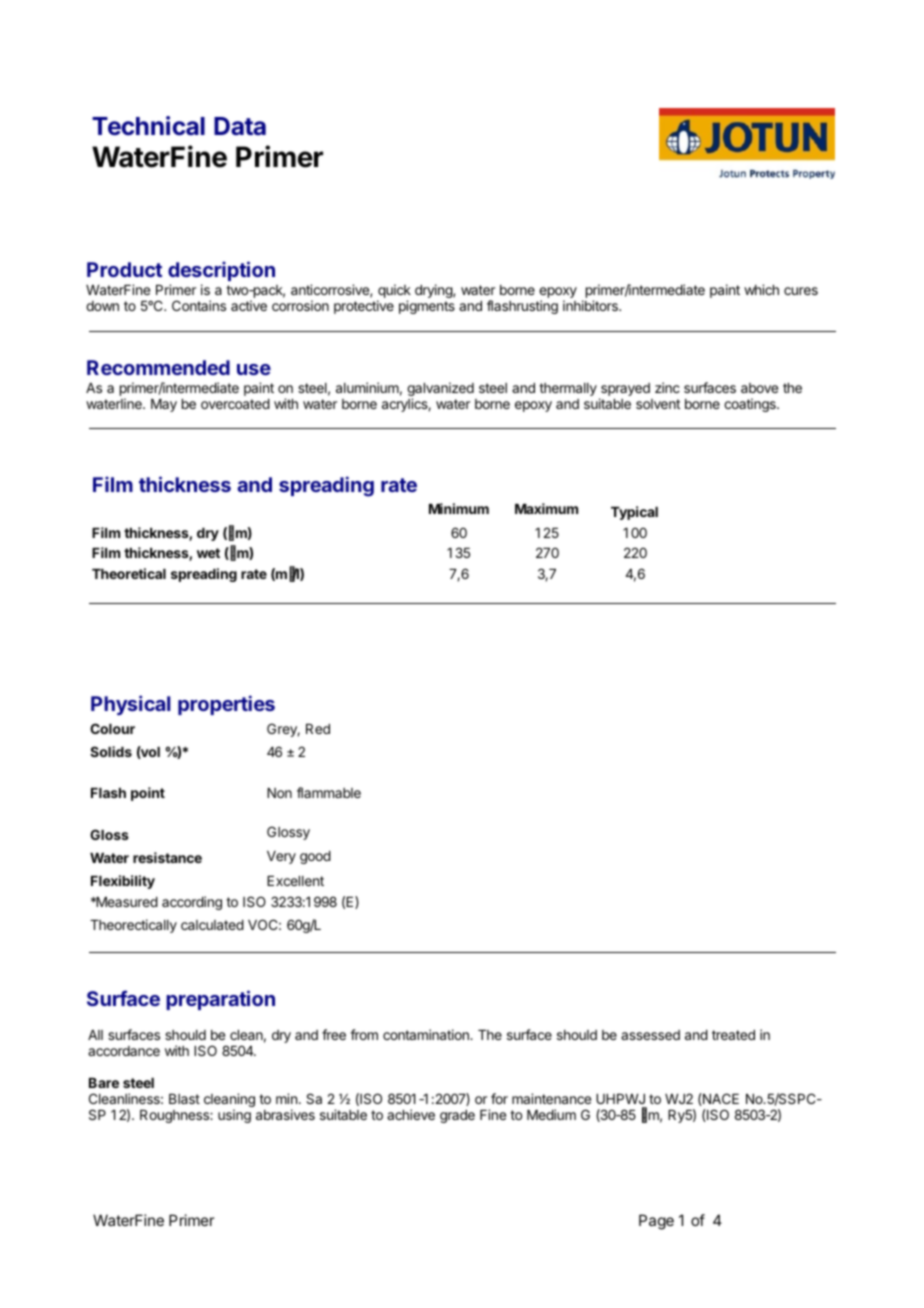 The height and width of the screenshot is (1308, 924). Describe the element at coordinates (234, 1116) in the screenshot. I see `using` at that location.
